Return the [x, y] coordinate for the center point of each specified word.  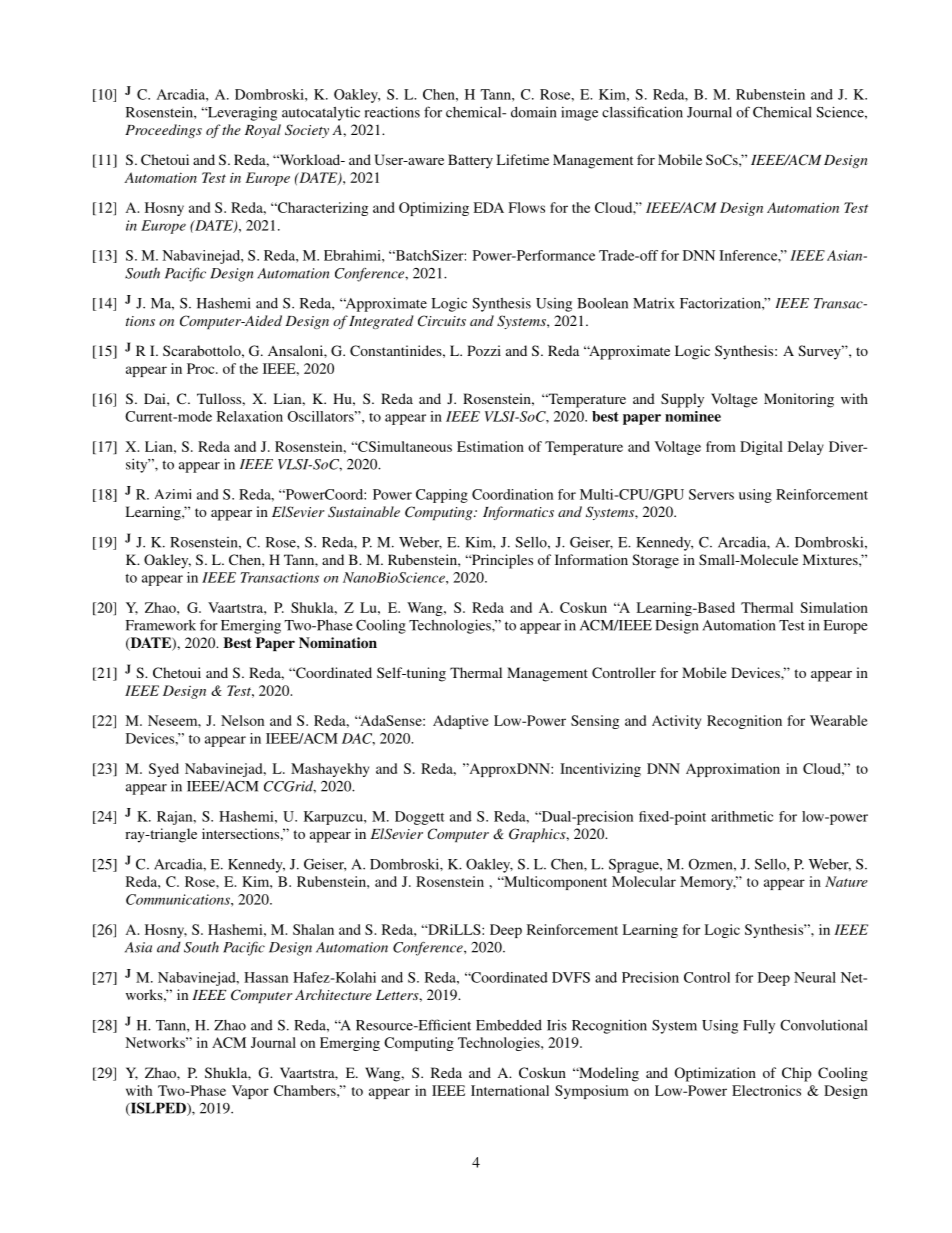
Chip [797, 1074]
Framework [161, 625]
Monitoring [799, 400]
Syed [164, 770]
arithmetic [742, 816]
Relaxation [250, 416]
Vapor [250, 1092]
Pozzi [484, 350]
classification [642, 112]
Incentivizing [600, 770]
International [510, 1090]
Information [591, 559]
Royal [263, 131]
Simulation [834, 607]
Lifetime [523, 159]
